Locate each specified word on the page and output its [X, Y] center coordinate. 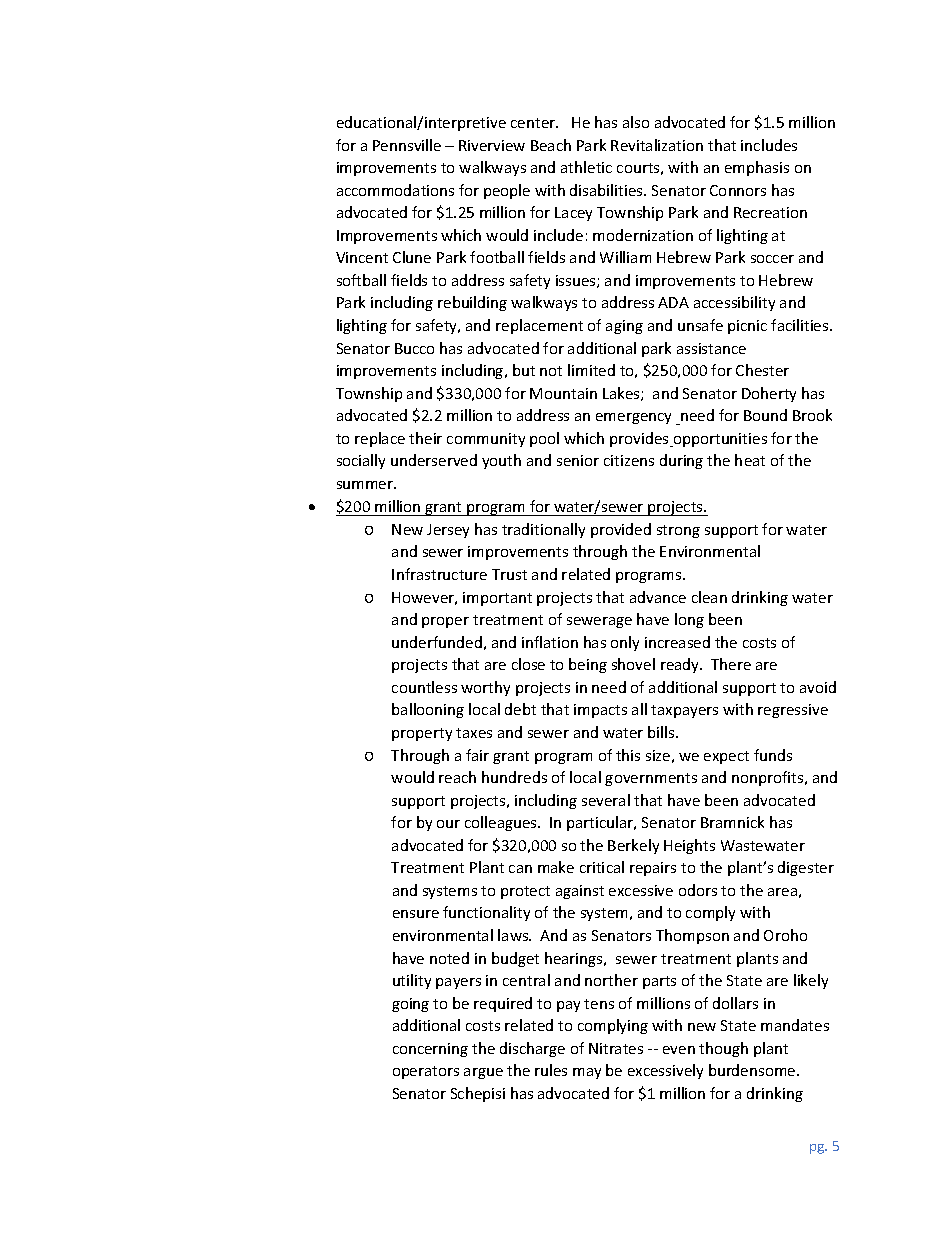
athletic [586, 167]
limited [591, 370]
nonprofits [769, 778]
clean [709, 597]
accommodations [395, 190]
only [625, 643]
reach [457, 777]
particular [601, 823]
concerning [430, 1050]
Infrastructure [439, 574]
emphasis [757, 168]
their [425, 438]
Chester [762, 370]
